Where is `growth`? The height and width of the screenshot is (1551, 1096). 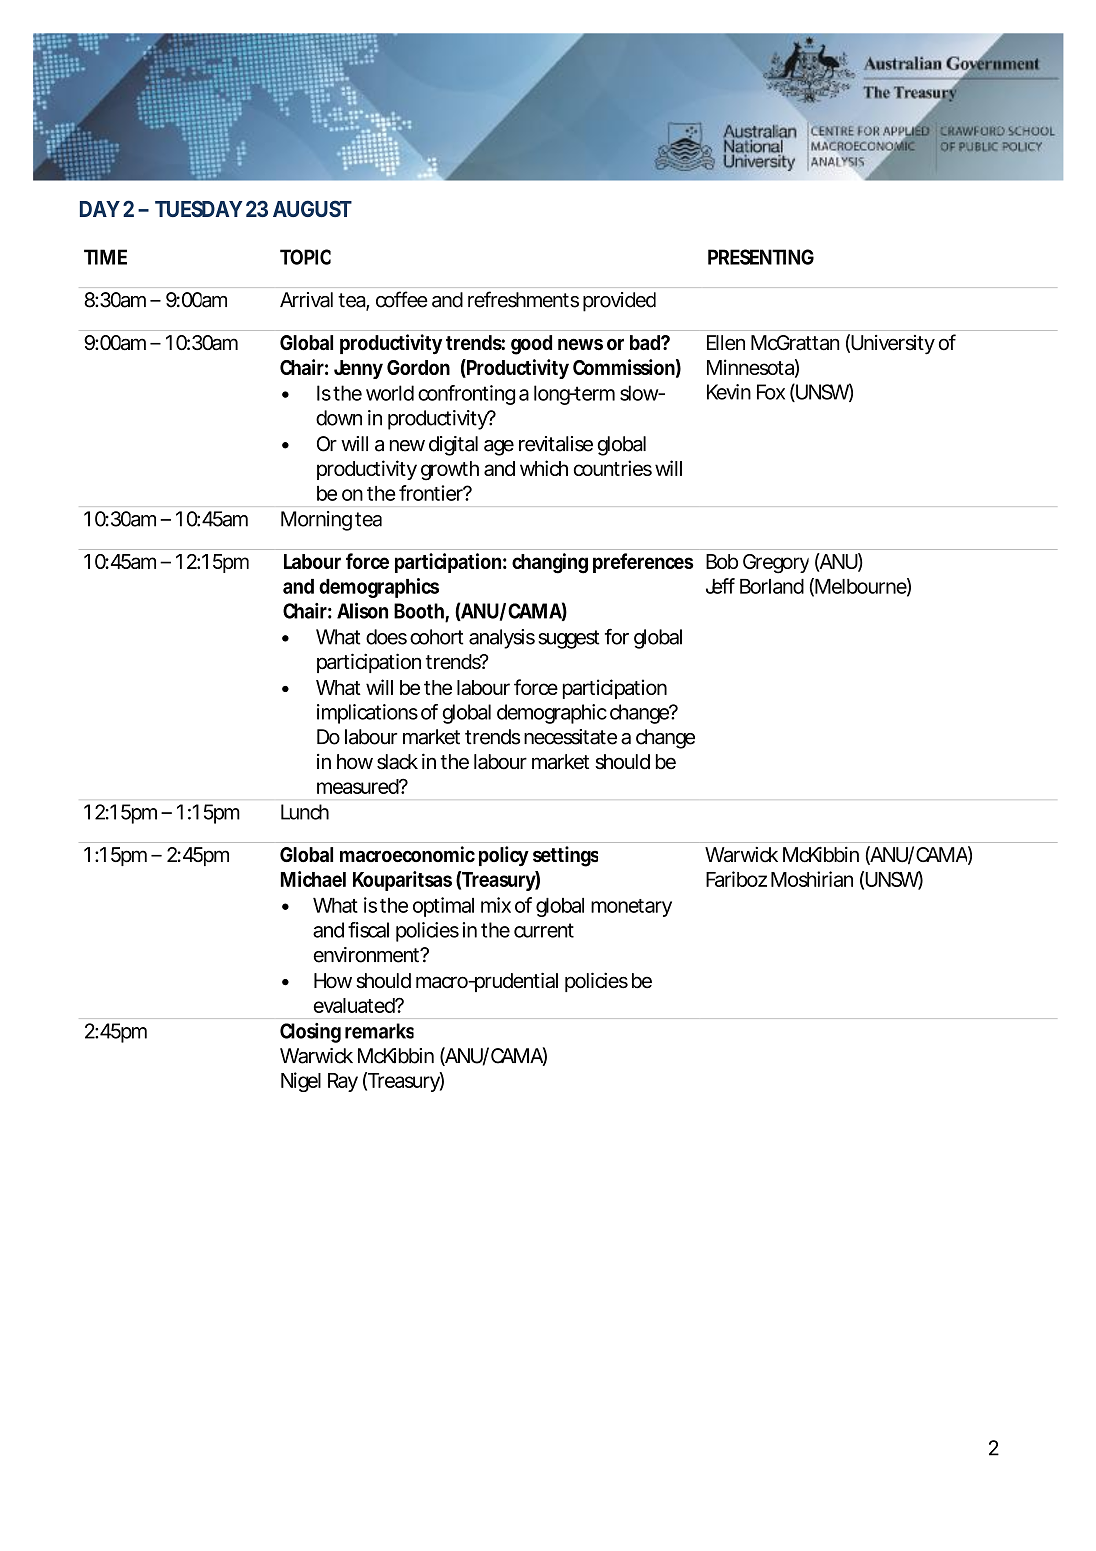
growth is located at coordinates (450, 471).
